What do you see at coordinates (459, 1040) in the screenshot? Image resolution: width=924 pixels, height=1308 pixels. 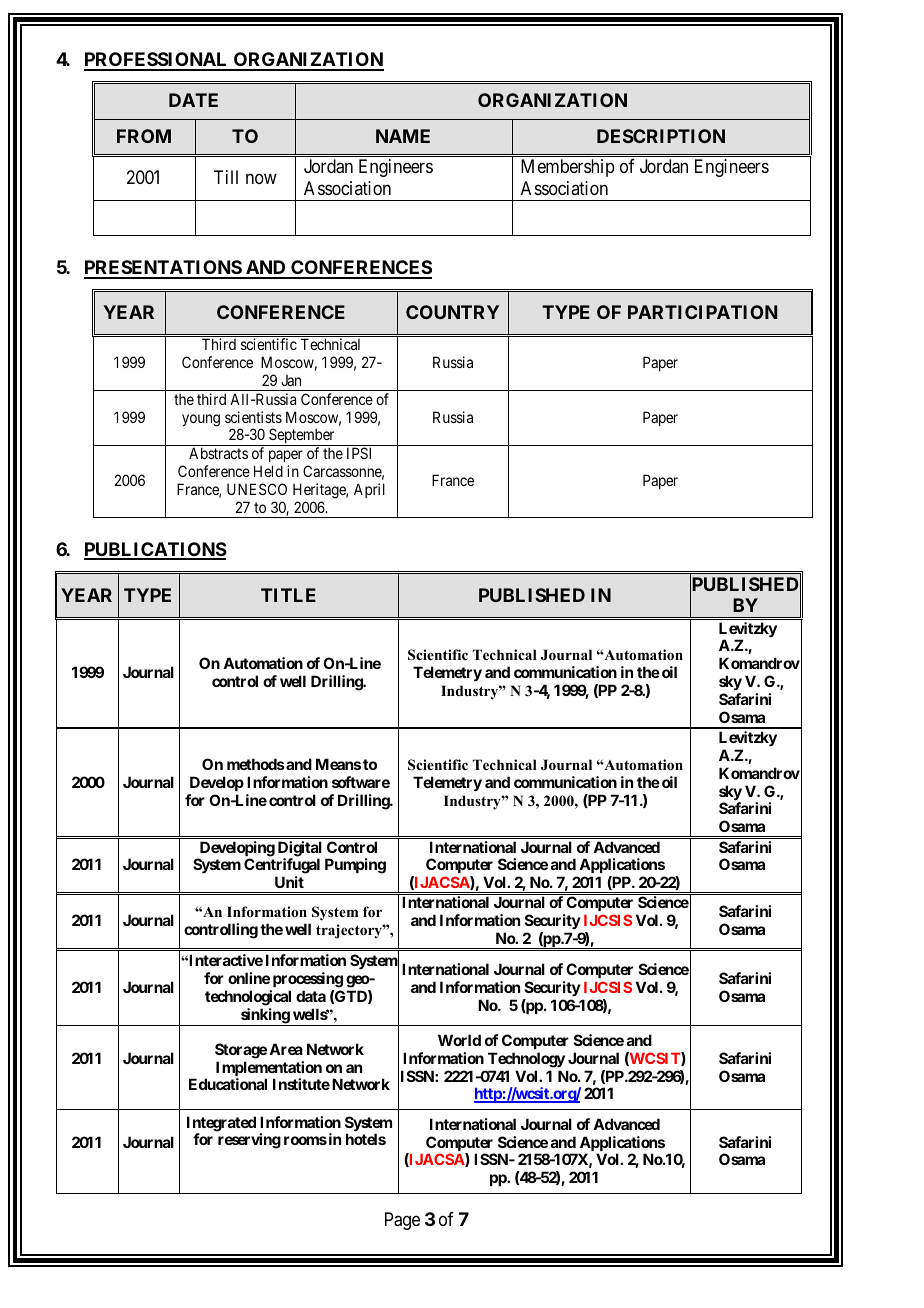 I see `World` at bounding box center [459, 1040].
